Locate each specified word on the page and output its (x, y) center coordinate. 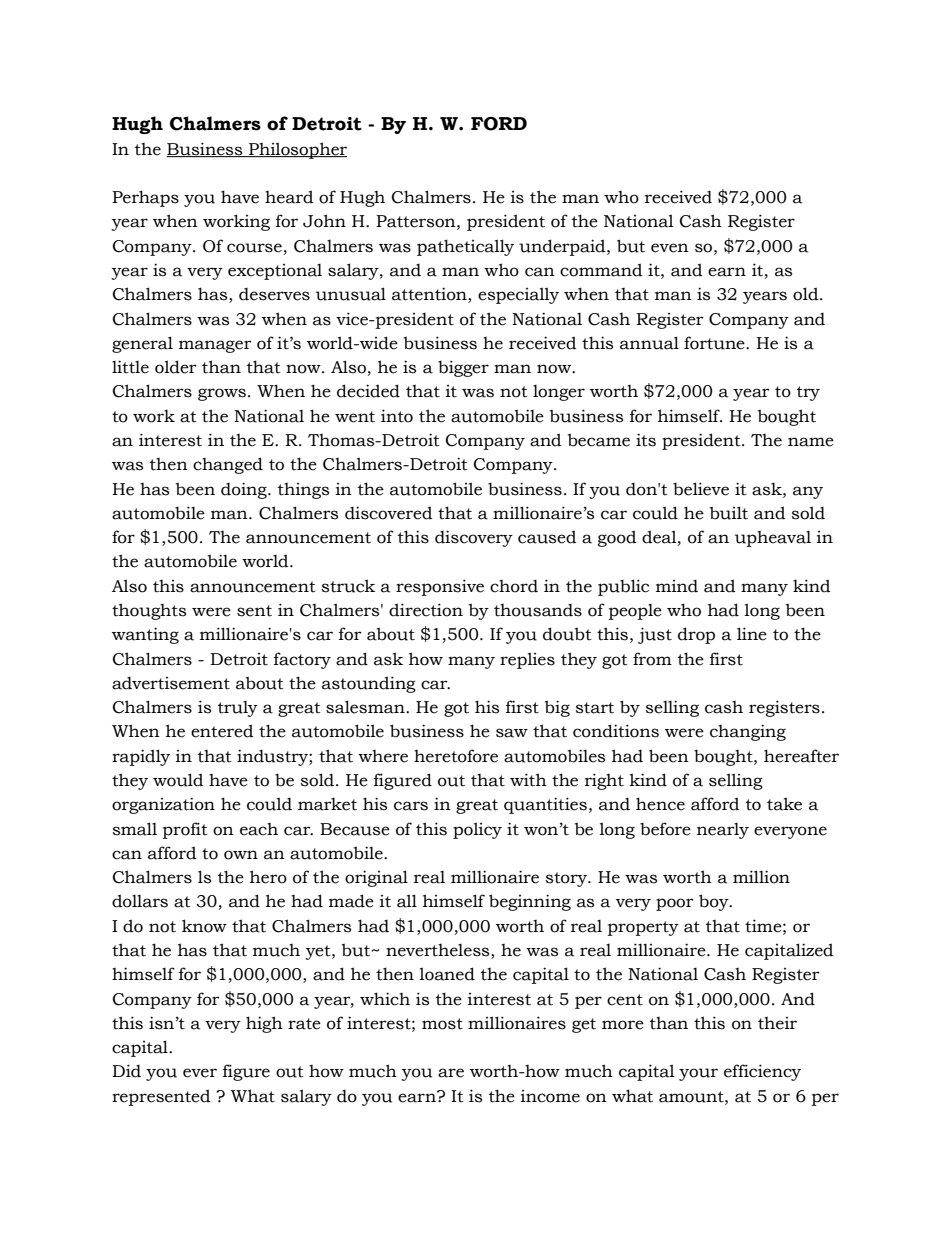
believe (701, 489)
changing (748, 732)
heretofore (456, 756)
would (178, 780)
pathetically (465, 247)
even (670, 248)
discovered (388, 513)
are (451, 1073)
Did (126, 1071)
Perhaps (145, 198)
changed (228, 465)
